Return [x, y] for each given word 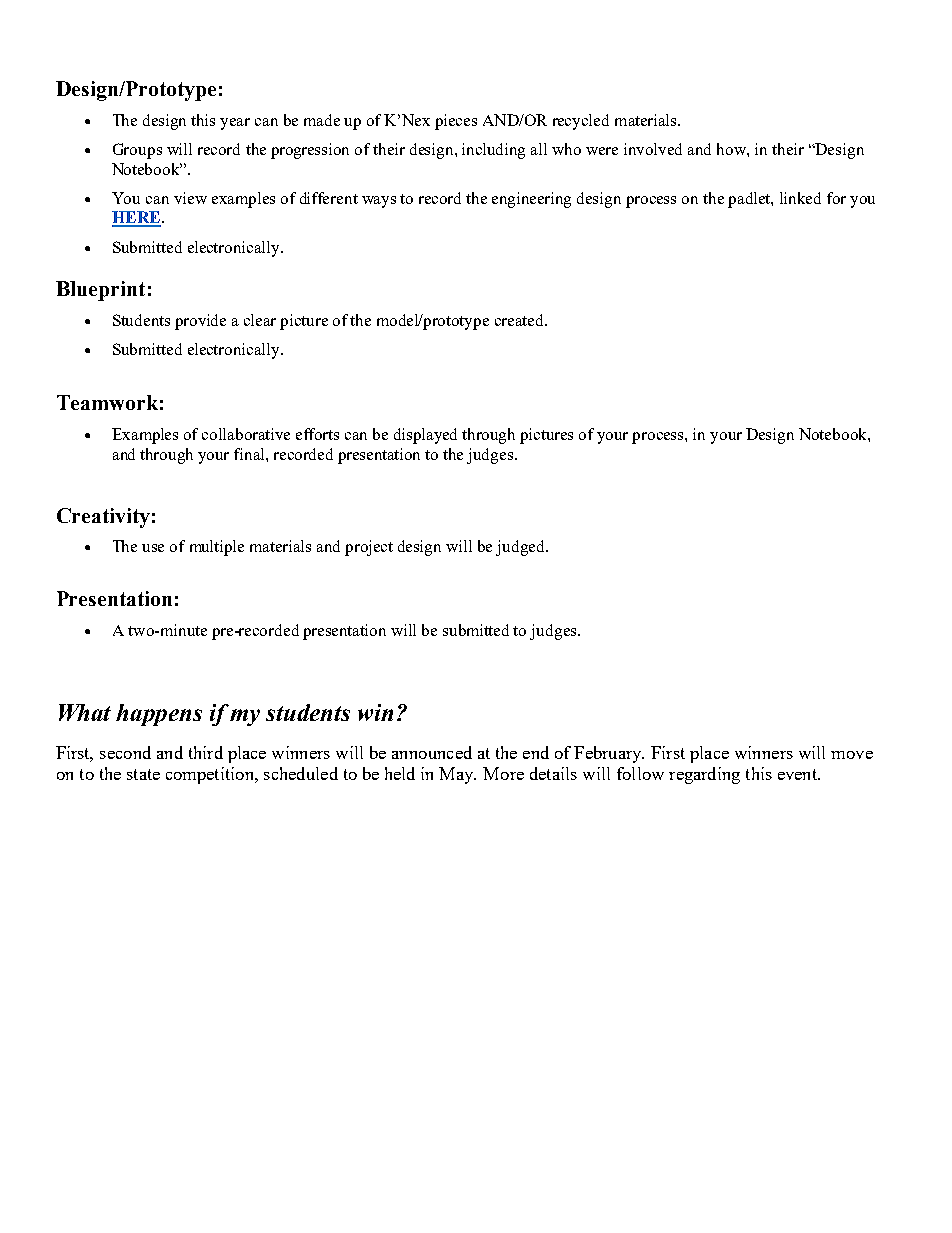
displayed [425, 436]
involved [653, 149]
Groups [137, 151]
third [206, 752]
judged [521, 548]
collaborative [246, 434]
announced [432, 752]
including [493, 151]
